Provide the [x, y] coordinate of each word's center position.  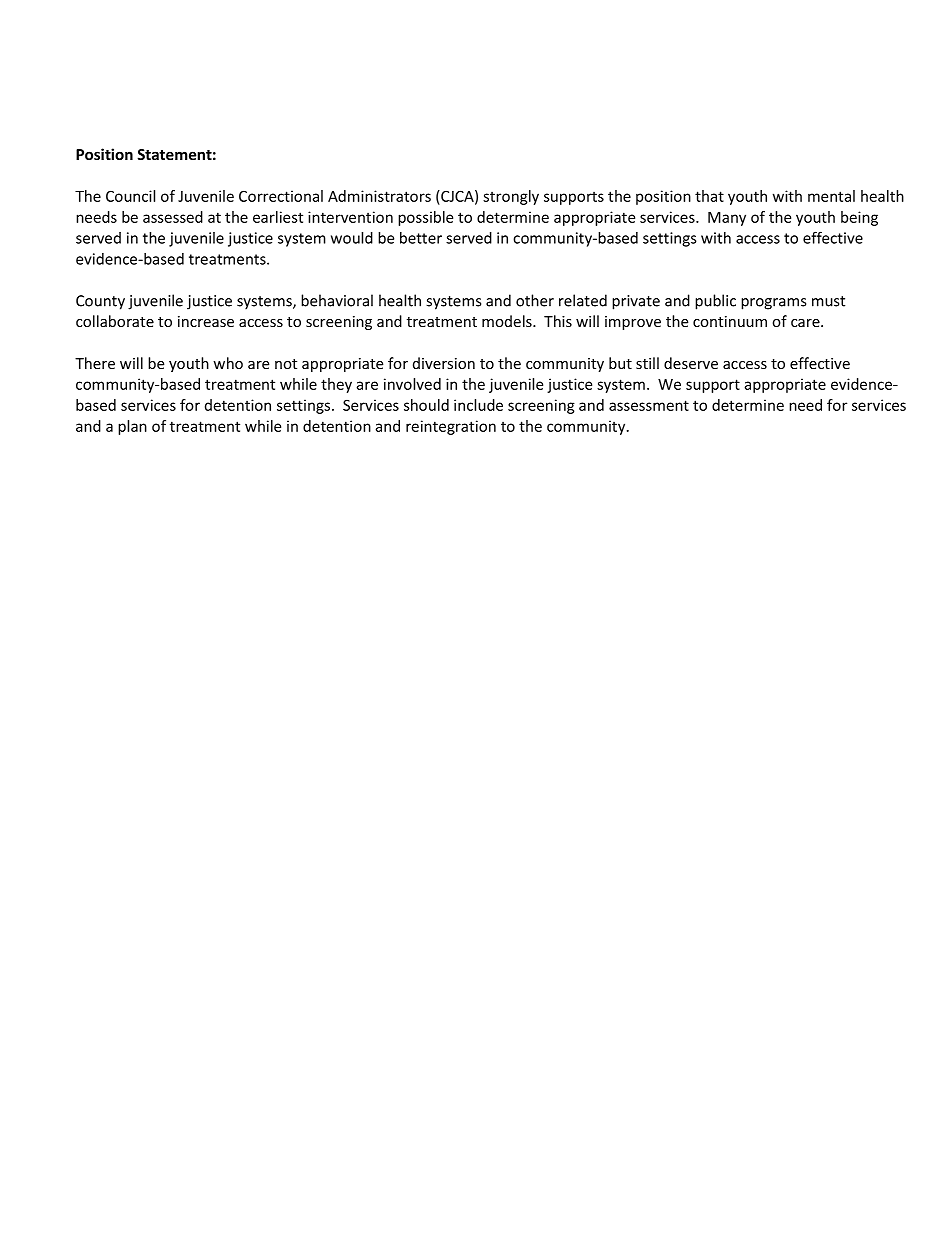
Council [130, 196]
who [228, 363]
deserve [691, 363]
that [709, 196]
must [828, 301]
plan [132, 427]
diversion [444, 363]
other [535, 300]
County [100, 302]
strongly [511, 197]
